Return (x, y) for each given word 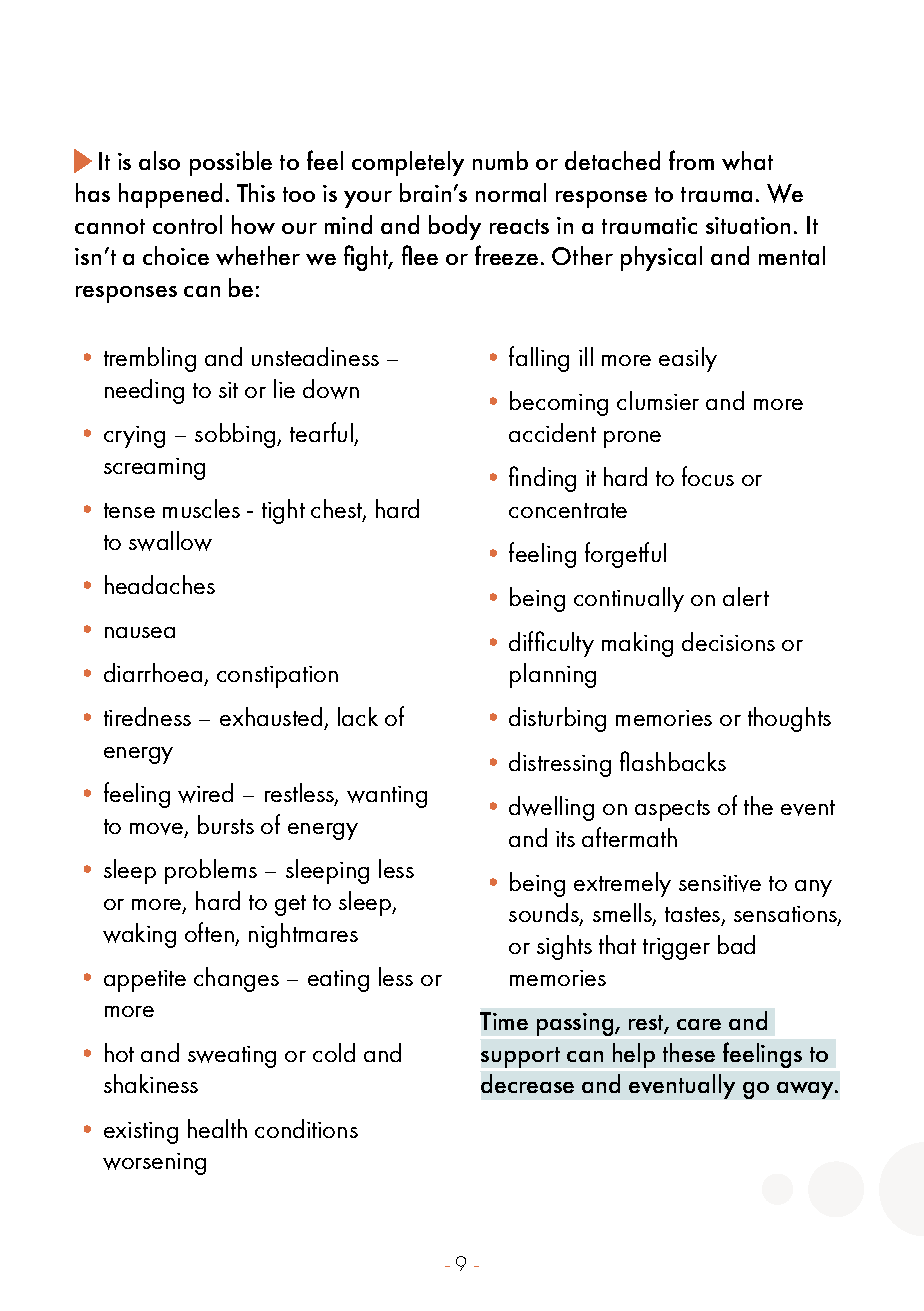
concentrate (568, 510)
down (331, 389)
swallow (170, 541)
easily (688, 359)
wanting (387, 797)
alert (746, 596)
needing (144, 391)
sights (564, 947)
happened (170, 195)
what (747, 160)
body (455, 227)
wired (205, 793)
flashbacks (673, 761)
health (217, 1128)
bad (736, 944)
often (209, 932)
